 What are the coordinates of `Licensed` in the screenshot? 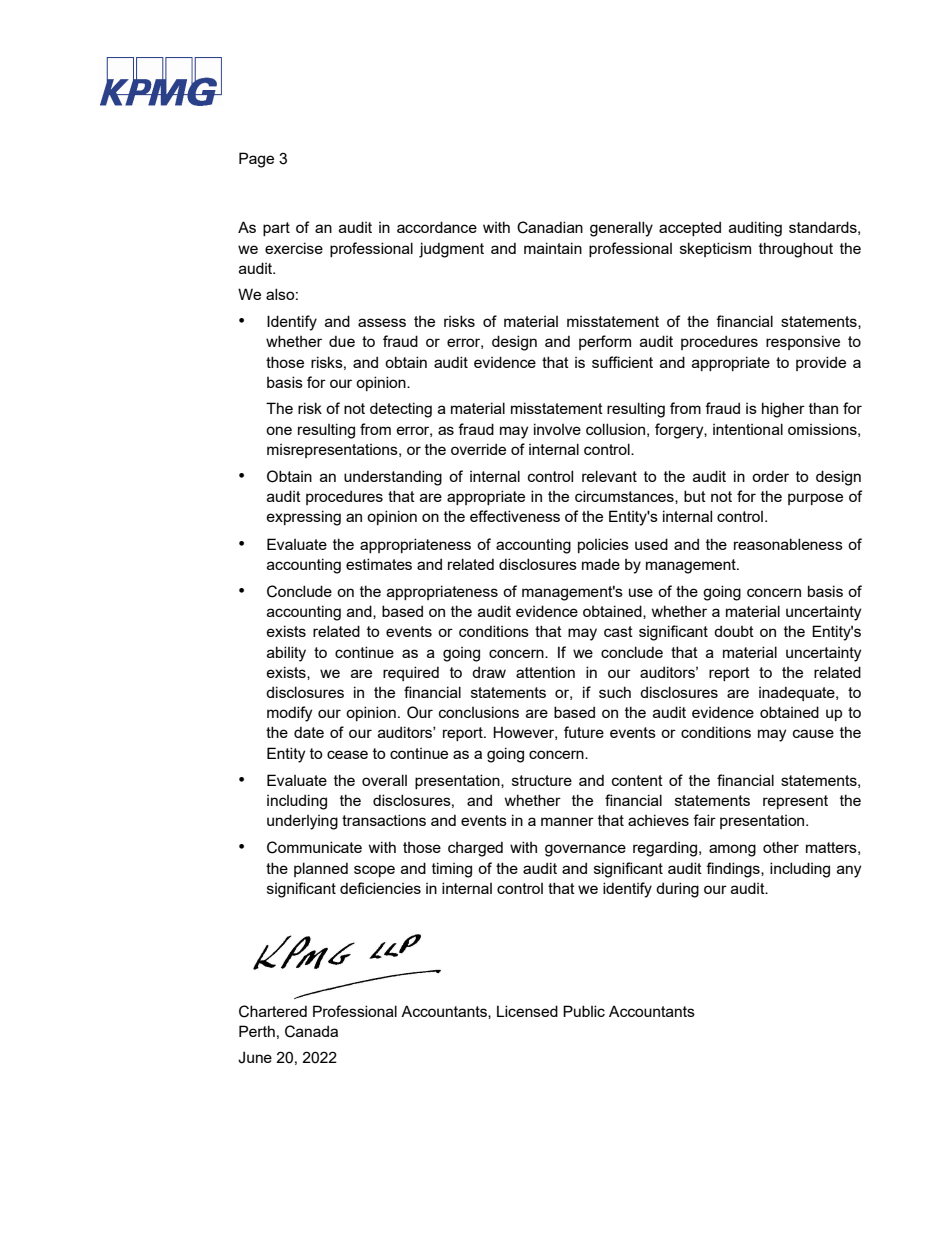 It's located at (527, 1011).
